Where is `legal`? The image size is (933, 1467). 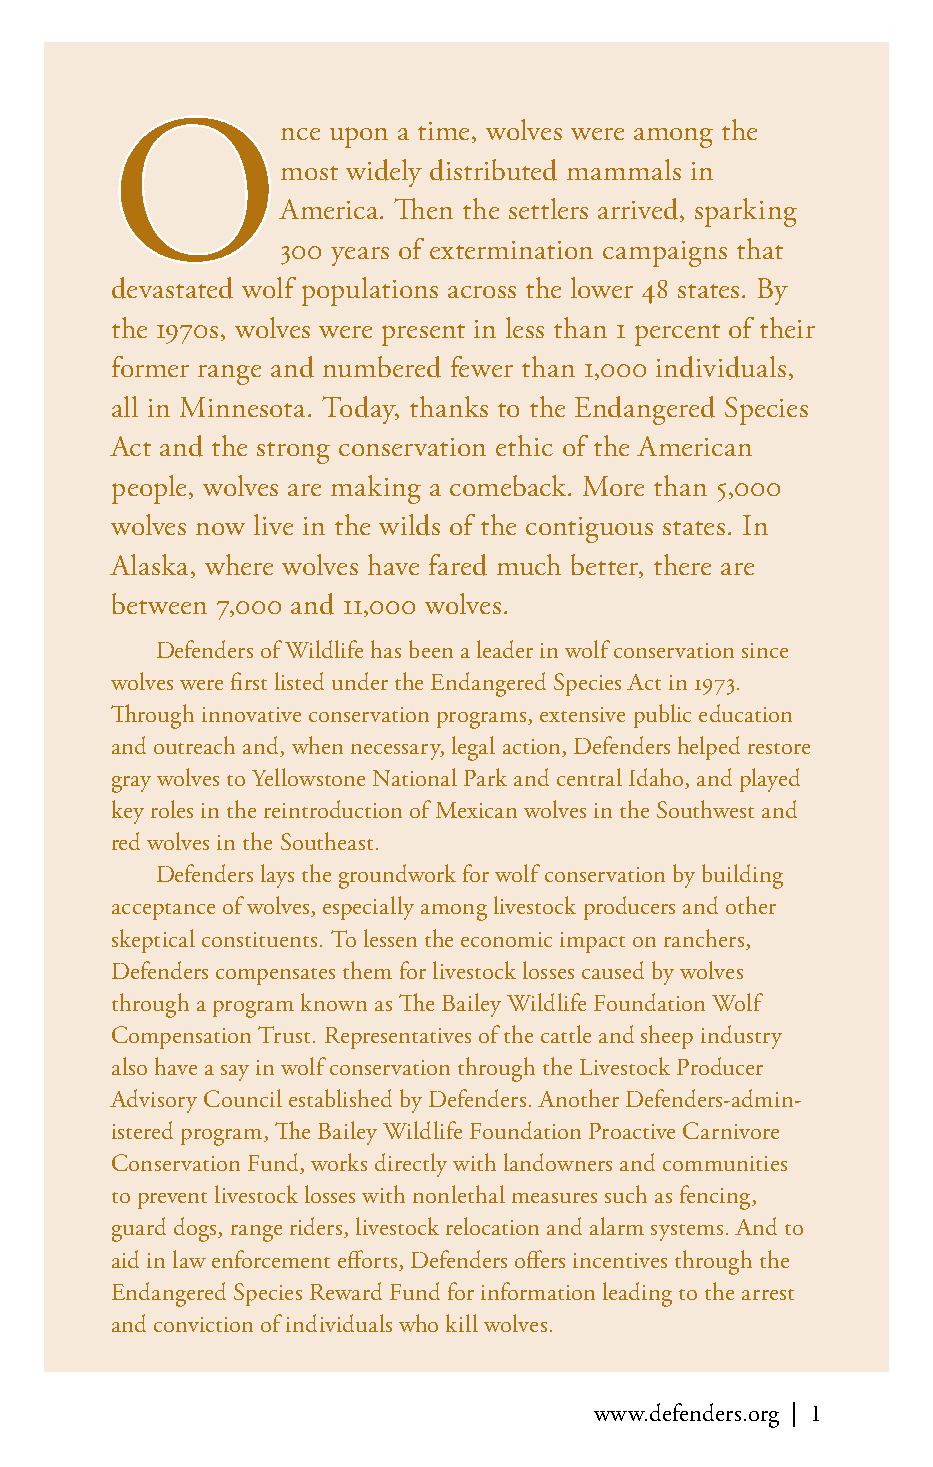 legal is located at coordinates (473, 748).
